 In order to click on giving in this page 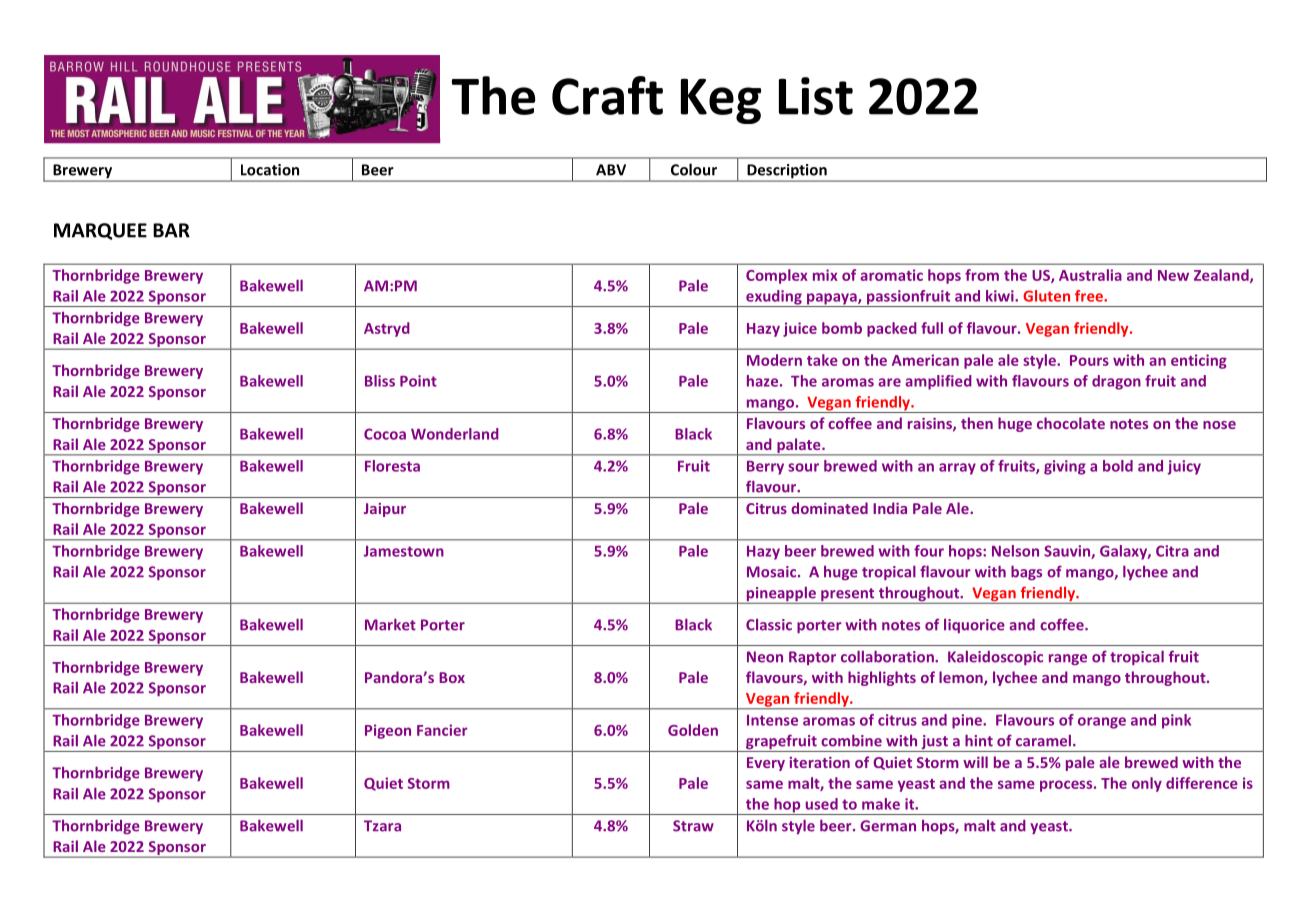, I will do `click(1065, 467)`.
